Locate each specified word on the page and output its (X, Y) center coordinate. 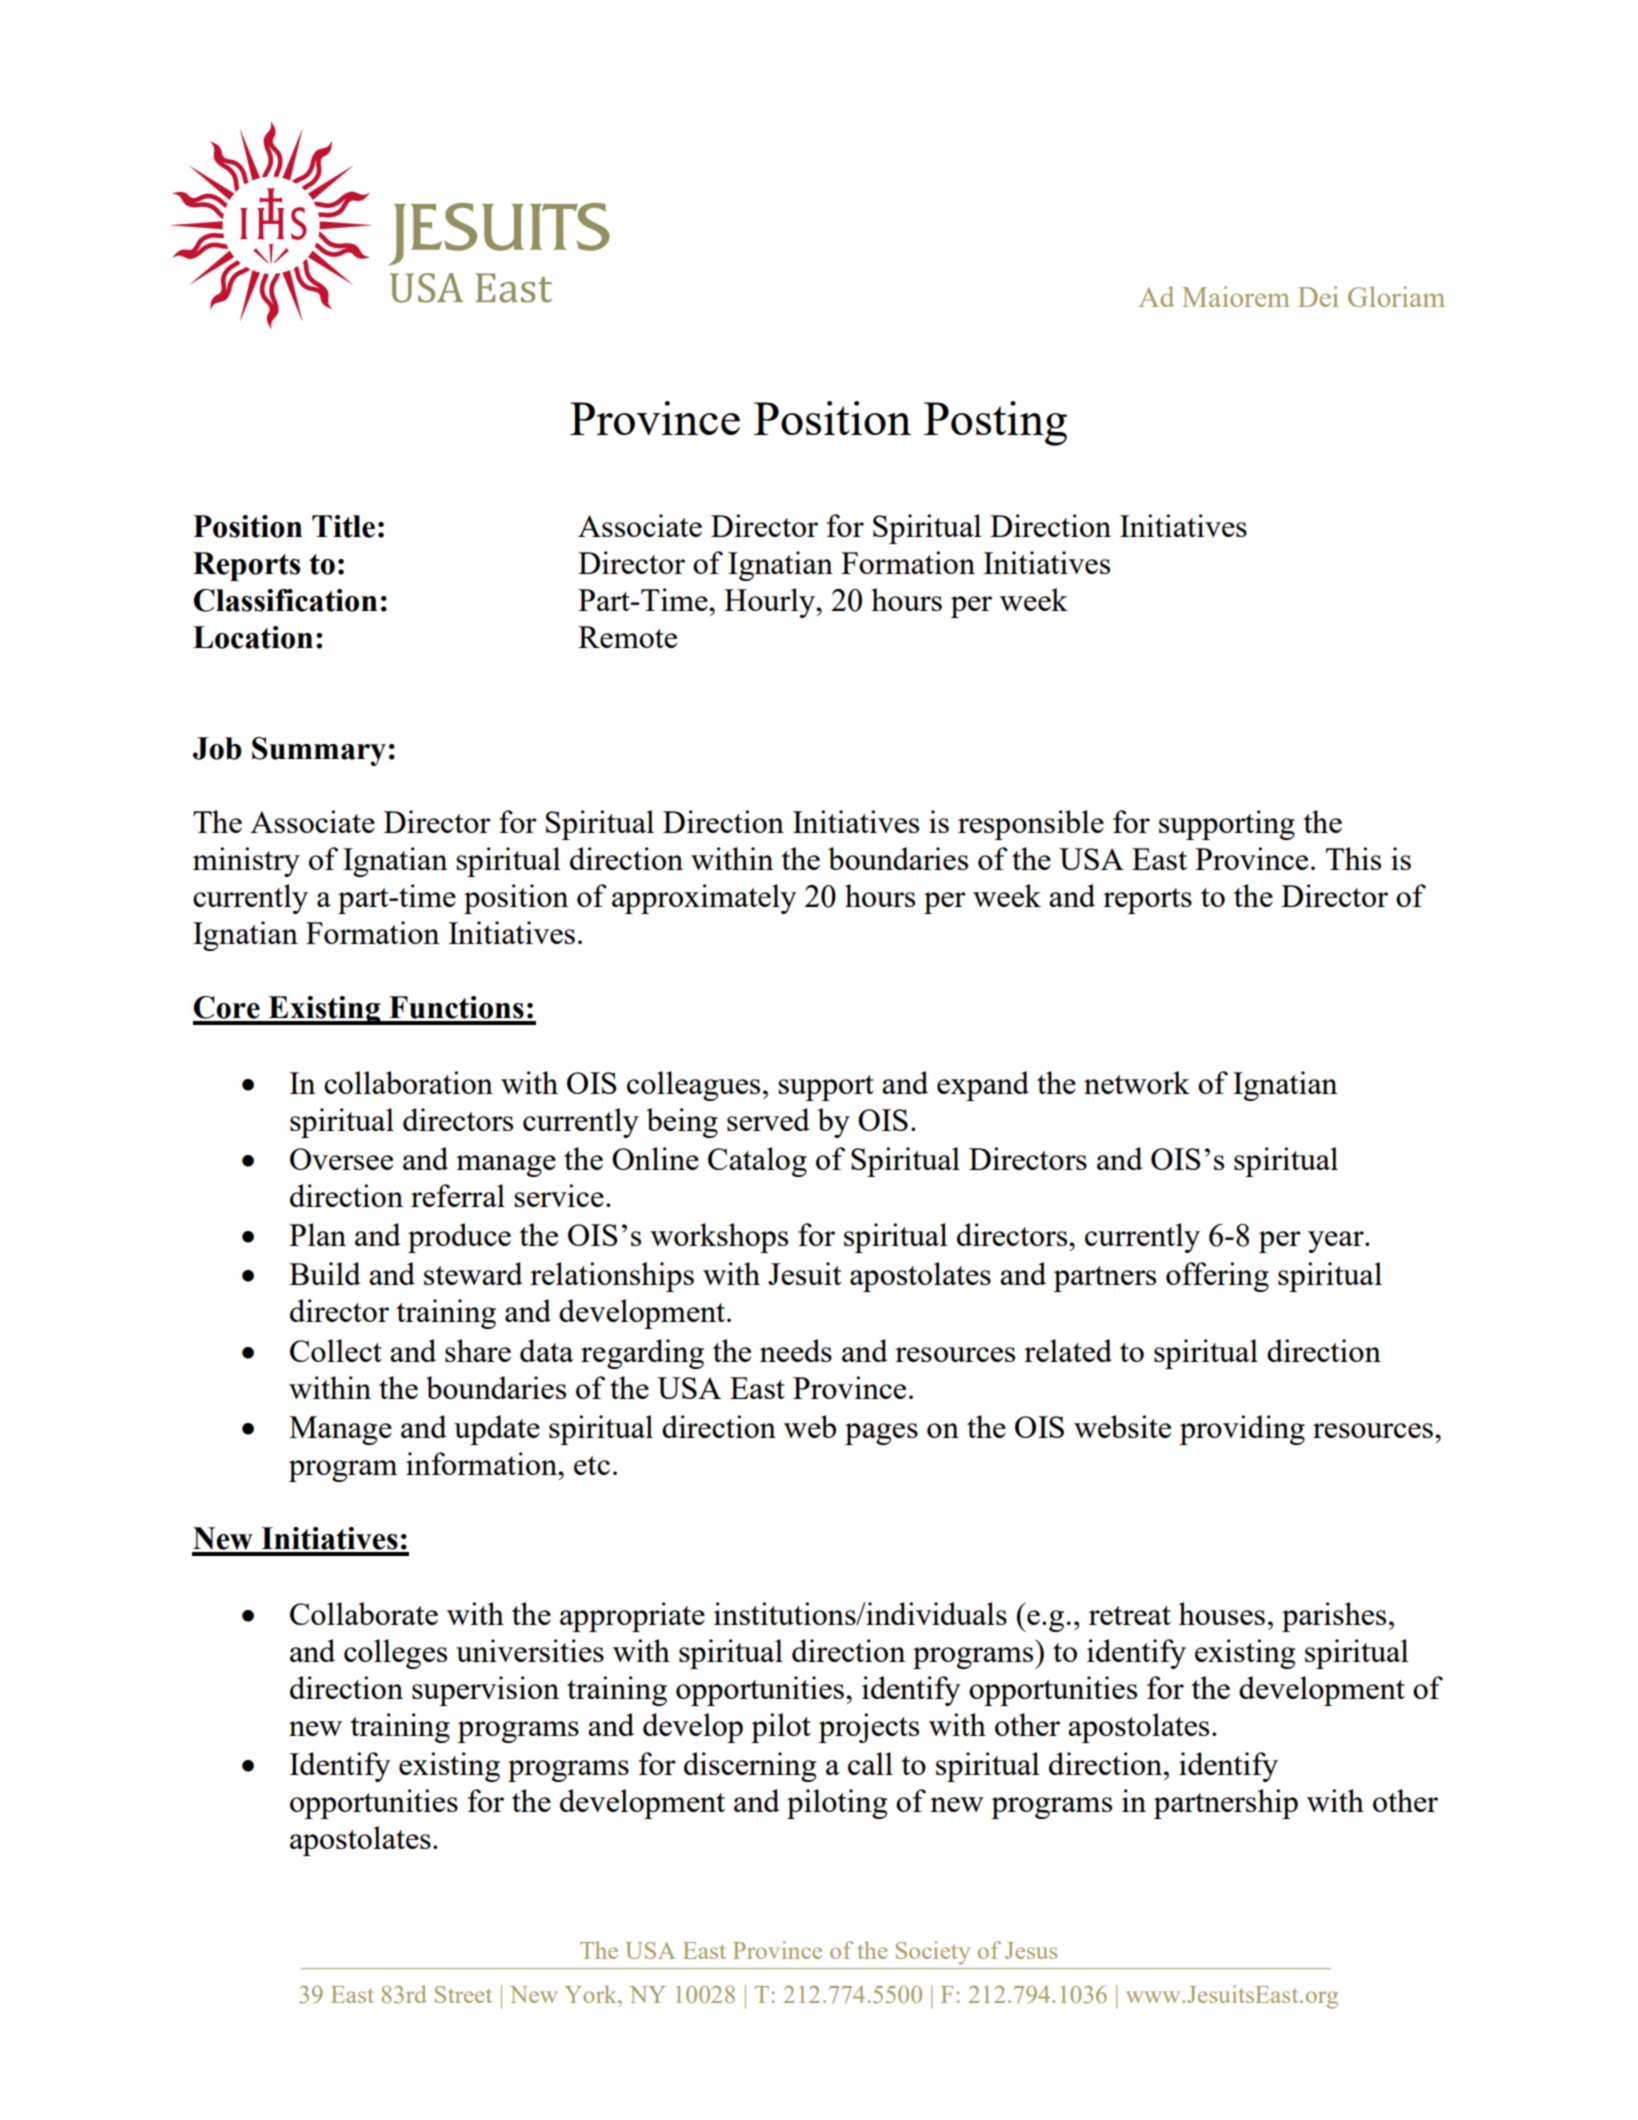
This (1353, 858)
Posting (995, 423)
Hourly (770, 603)
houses (1222, 1613)
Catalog (757, 1162)
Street (463, 1994)
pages (881, 1434)
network (1137, 1082)
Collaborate (364, 1613)
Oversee (341, 1159)
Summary (319, 751)
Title (343, 526)
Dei (1318, 296)
